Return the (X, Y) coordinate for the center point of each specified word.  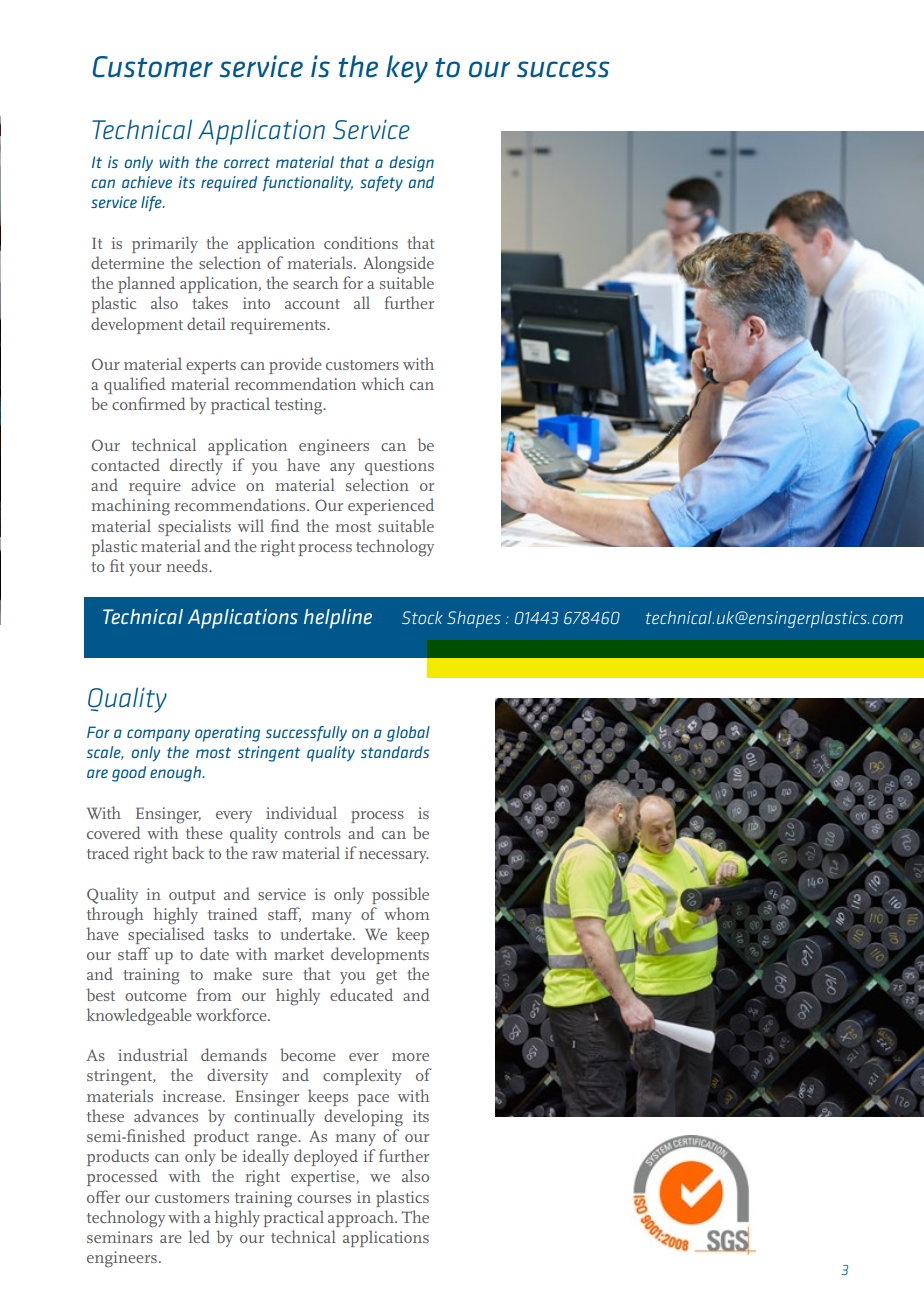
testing (300, 406)
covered (114, 832)
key (407, 69)
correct (247, 162)
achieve (147, 182)
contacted (125, 464)
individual (301, 812)
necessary (394, 857)
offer (103, 1196)
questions (399, 467)
